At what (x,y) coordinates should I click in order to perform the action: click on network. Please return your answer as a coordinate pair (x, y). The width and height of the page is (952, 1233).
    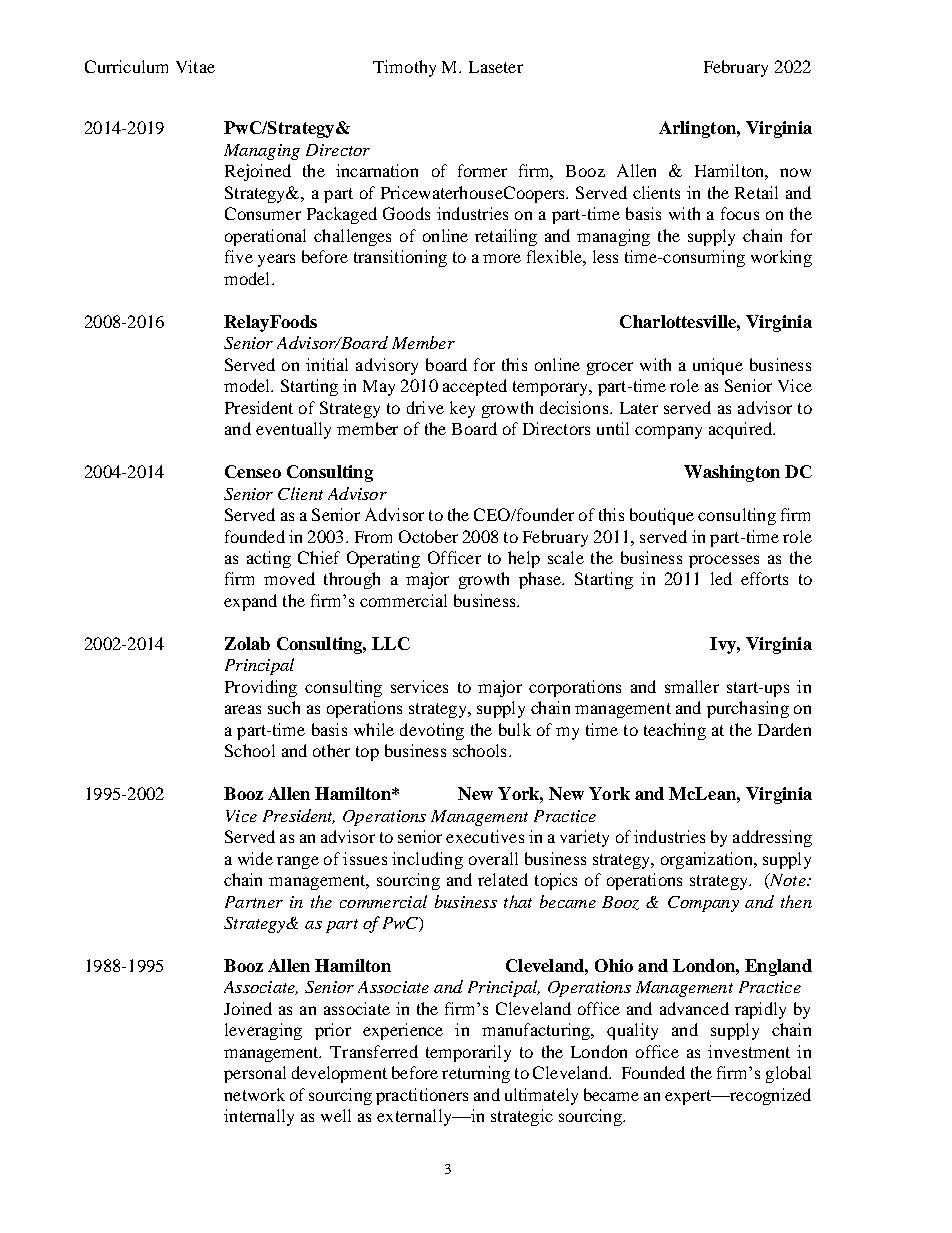
    Looking at the image, I should click on (254, 1094).
